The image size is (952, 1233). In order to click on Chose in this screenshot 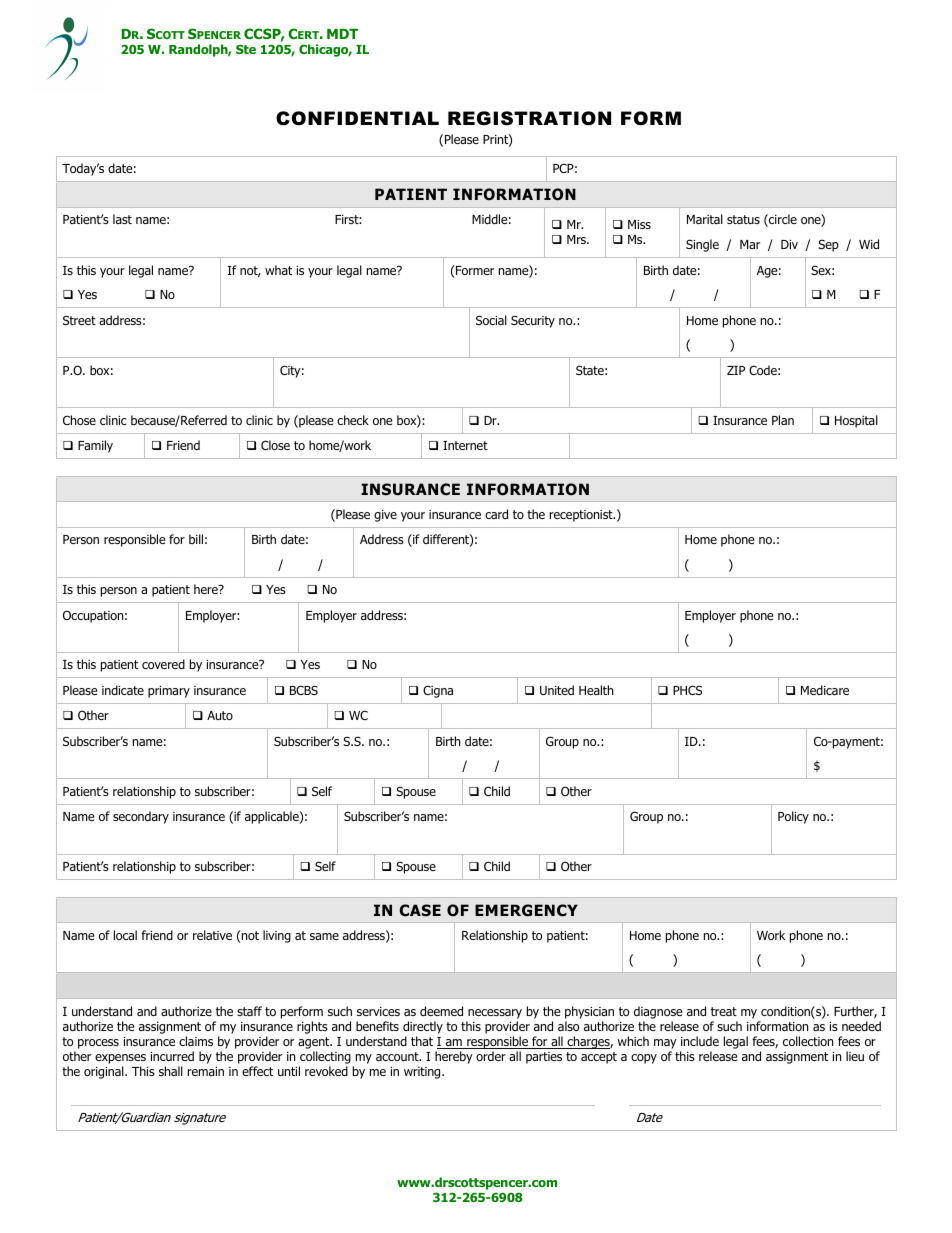, I will do `click(79, 420)`.
